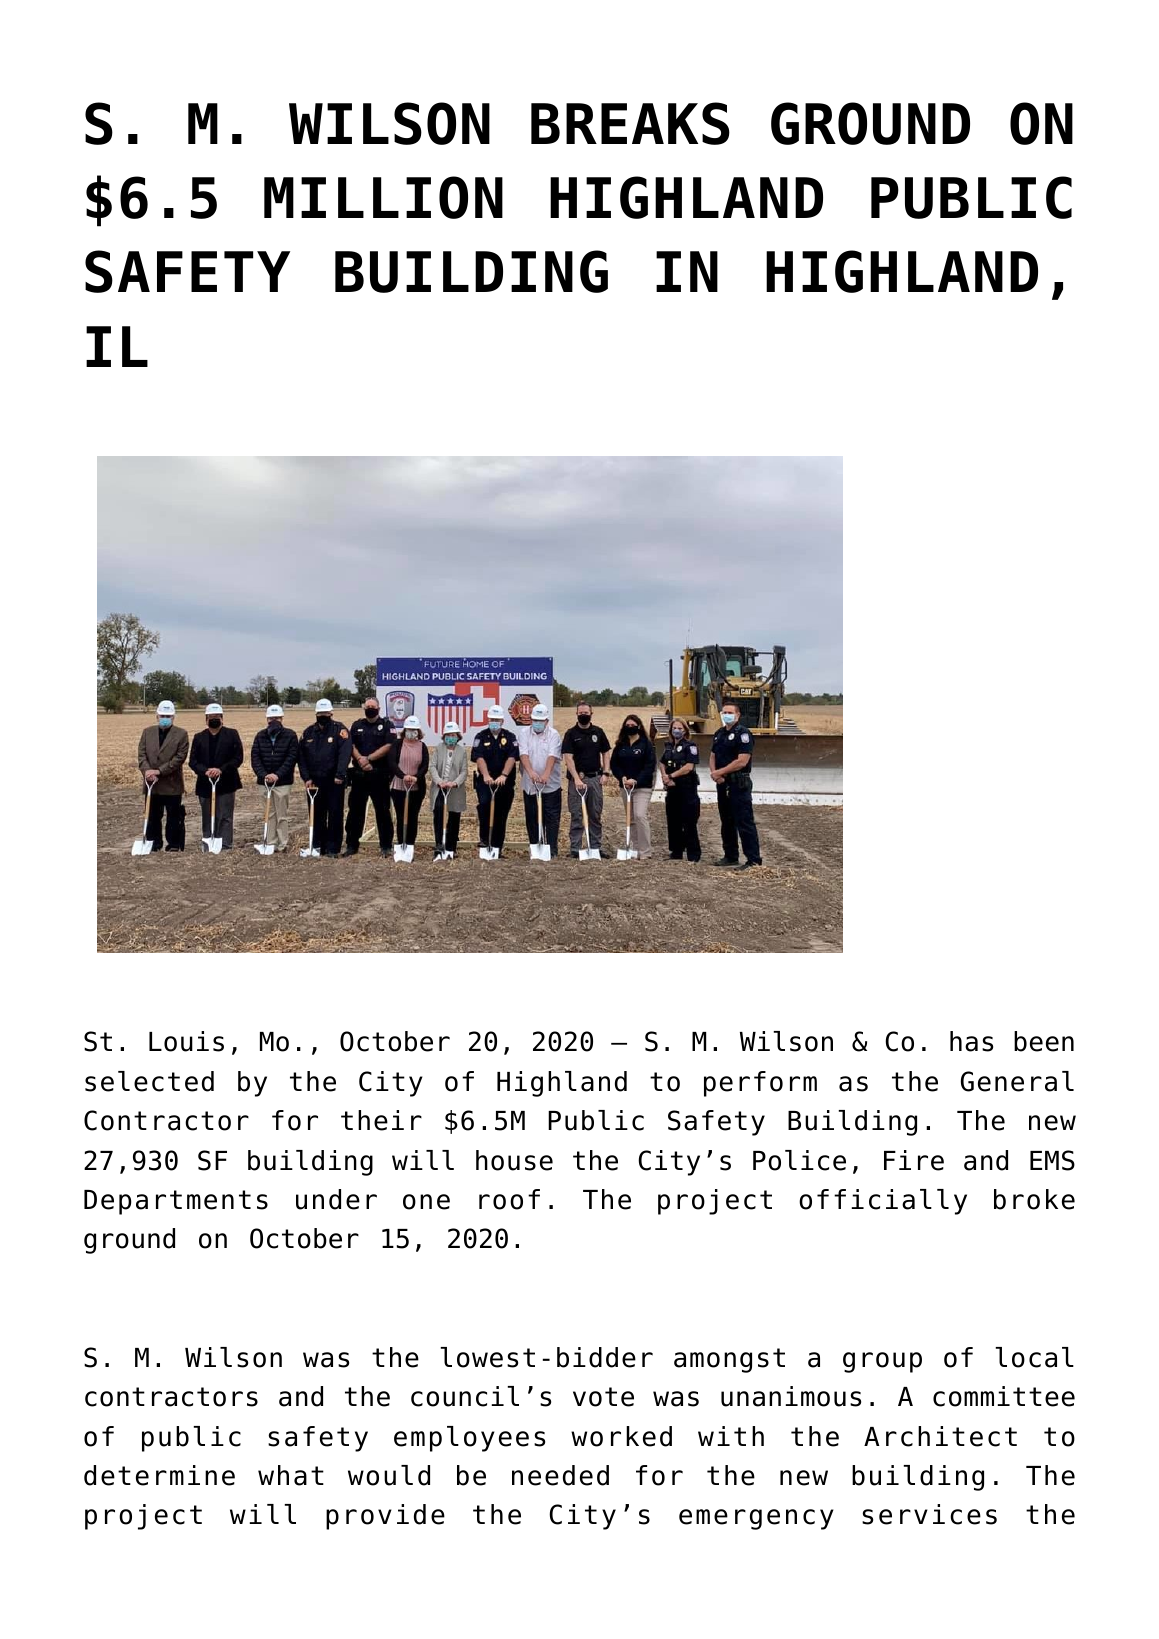 The height and width of the document is (1639, 1159). I want to click on BREAKS, so click(630, 123).
